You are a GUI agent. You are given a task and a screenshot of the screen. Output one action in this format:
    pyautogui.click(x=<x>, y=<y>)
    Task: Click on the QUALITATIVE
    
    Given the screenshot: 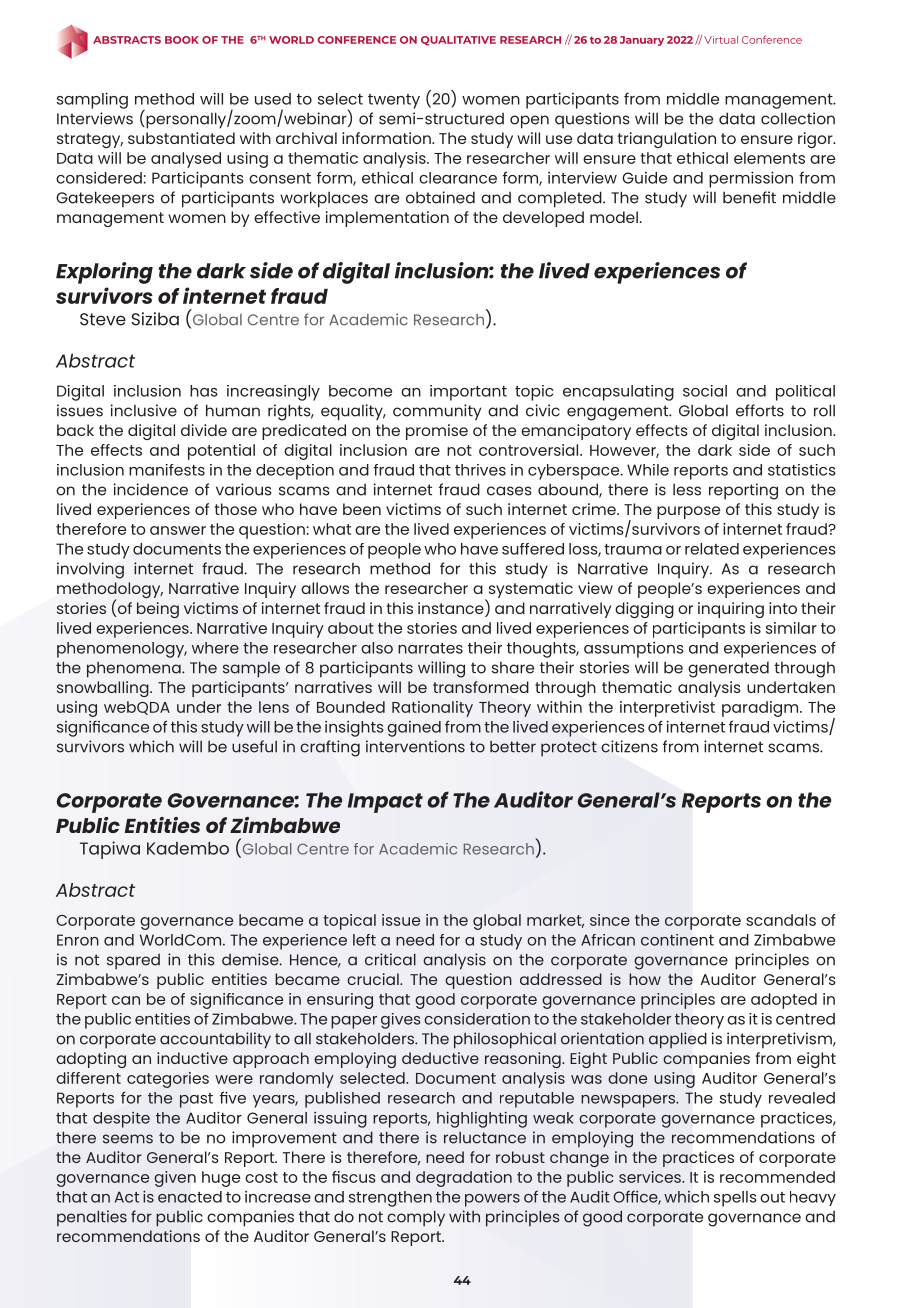 What is the action you would take?
    pyautogui.click(x=458, y=41)
